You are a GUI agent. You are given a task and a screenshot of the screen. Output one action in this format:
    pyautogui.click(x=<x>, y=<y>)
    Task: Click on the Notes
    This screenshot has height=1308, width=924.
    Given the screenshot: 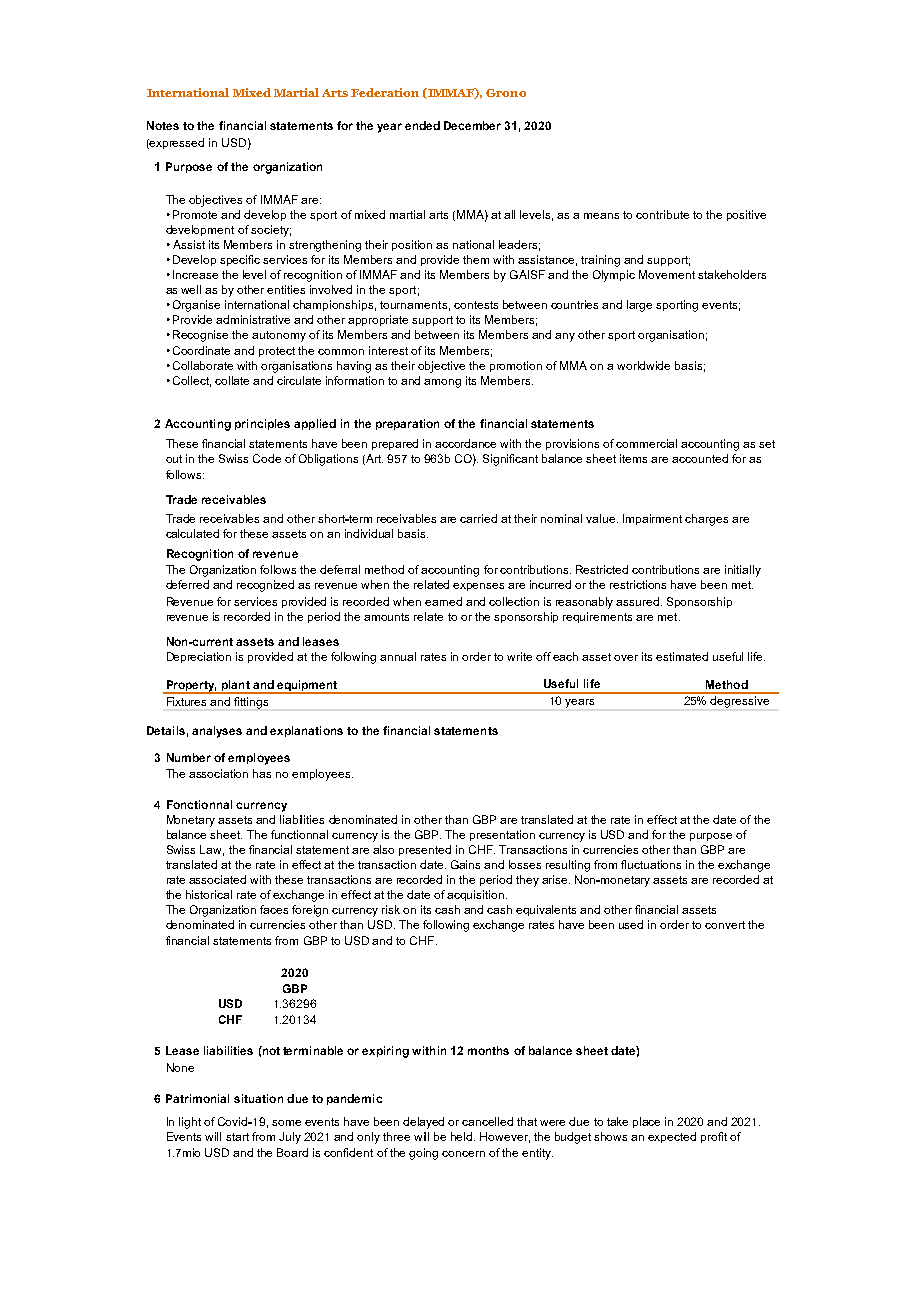 What is the action you would take?
    pyautogui.click(x=163, y=125)
